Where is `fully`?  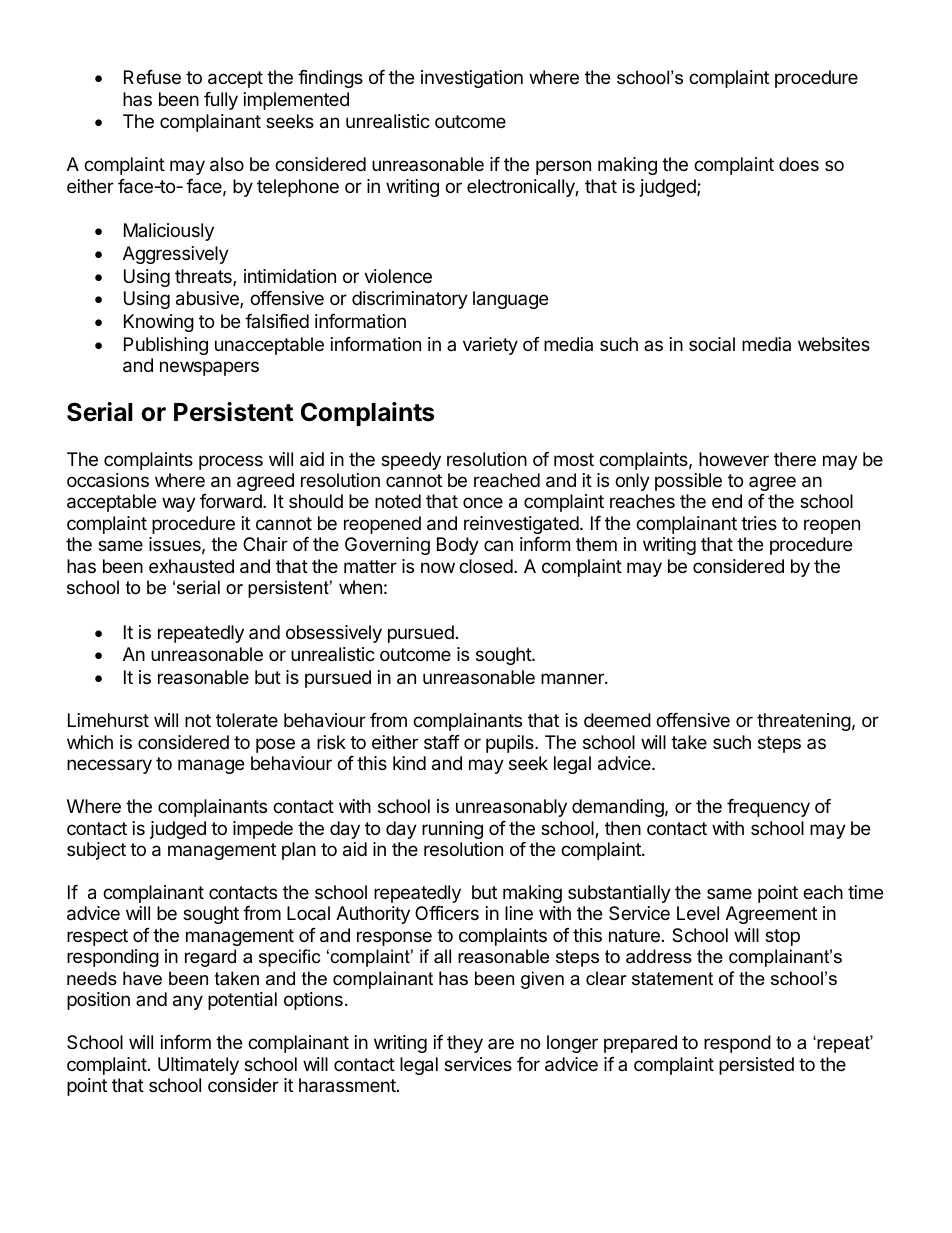
fully is located at coordinates (221, 101).
